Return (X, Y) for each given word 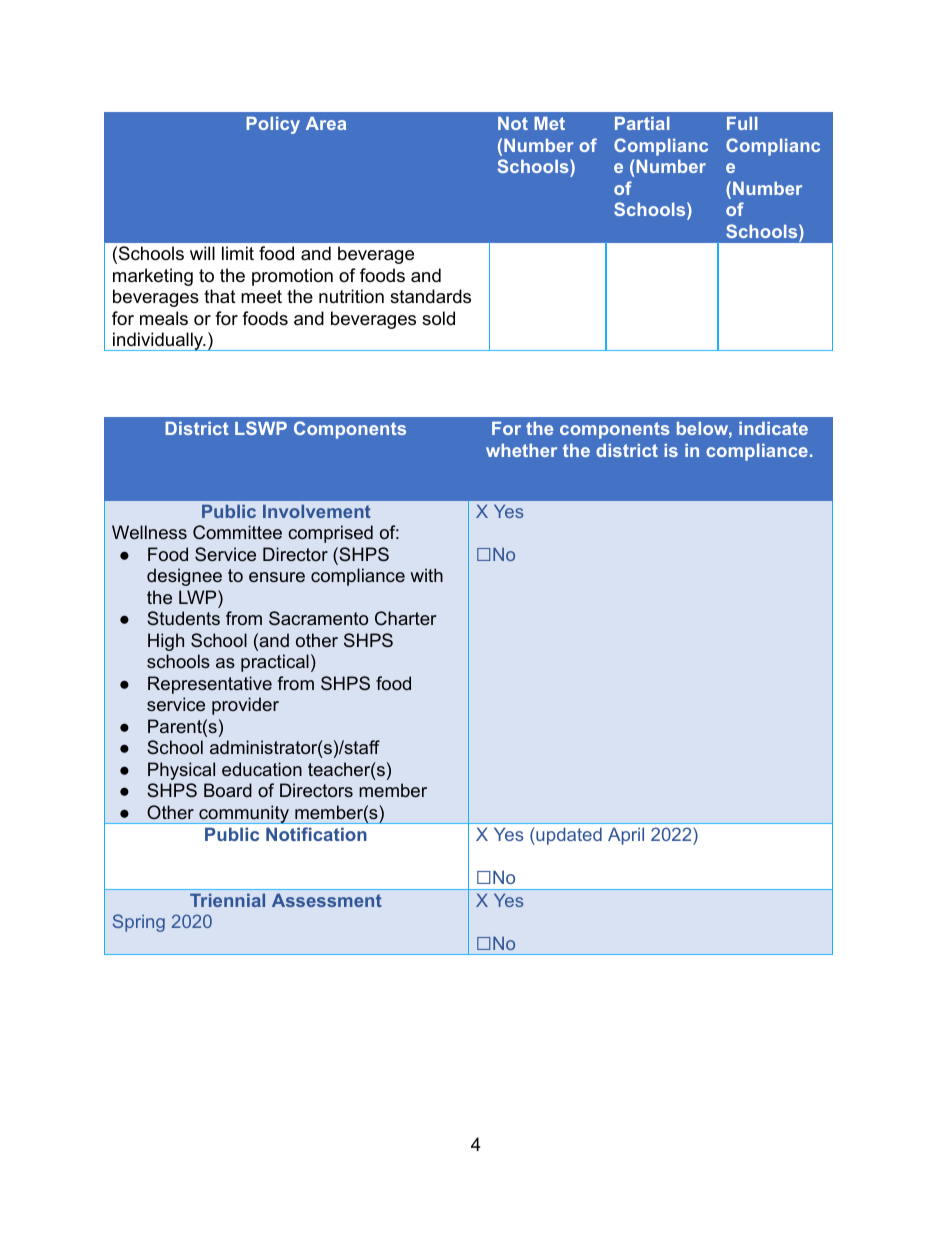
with (426, 575)
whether (521, 450)
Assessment (327, 900)
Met (549, 123)
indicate (773, 428)
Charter (405, 618)
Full (742, 123)
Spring (139, 923)
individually (158, 341)
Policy (273, 125)
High (166, 642)
